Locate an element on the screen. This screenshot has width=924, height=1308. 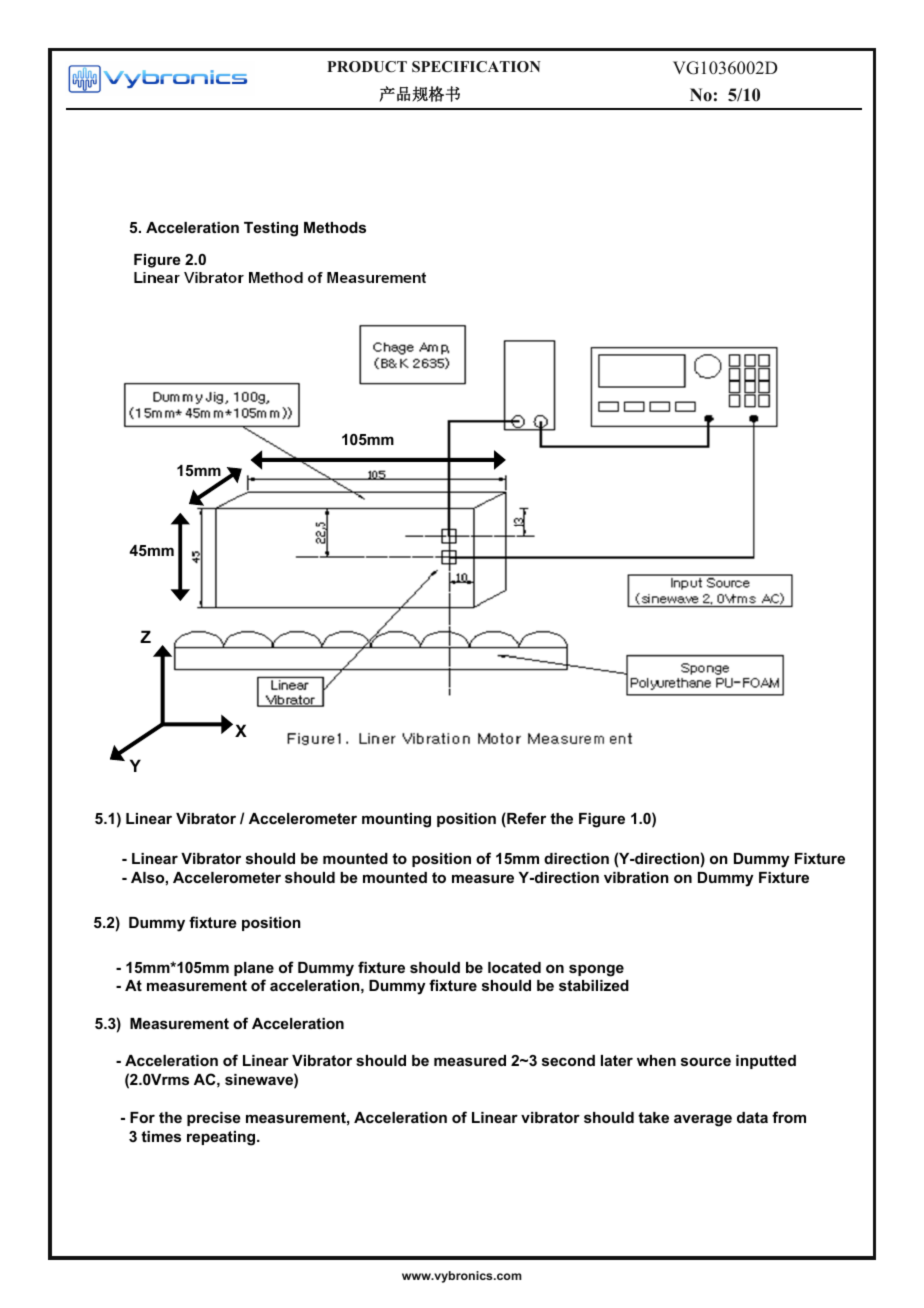
mounting is located at coordinates (396, 820).
